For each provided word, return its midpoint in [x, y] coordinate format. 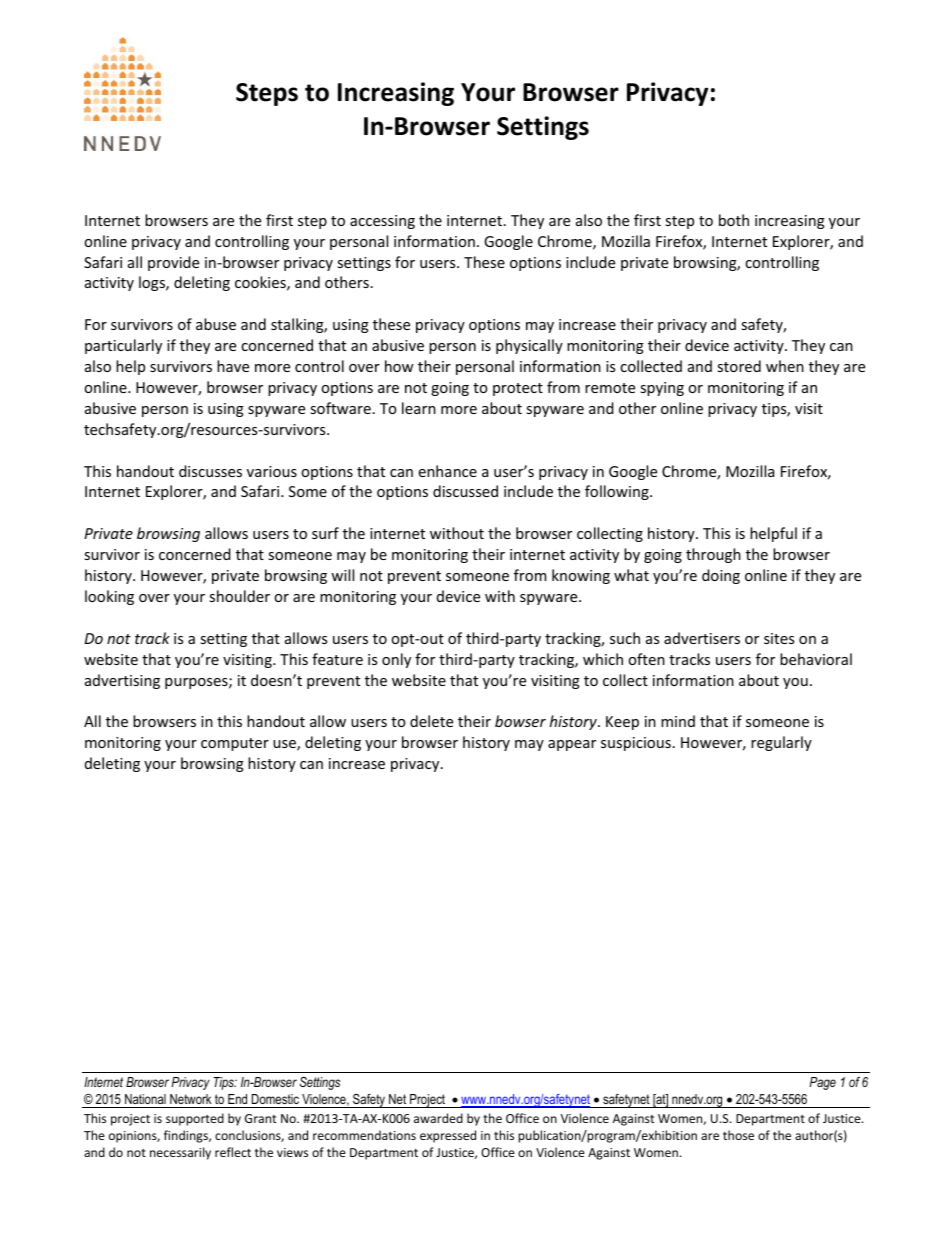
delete [431, 721]
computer [235, 744]
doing [721, 576]
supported [195, 1119]
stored [739, 366]
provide [173, 263]
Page [823, 1083]
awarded [438, 1118]
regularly [781, 743]
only [396, 660]
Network [190, 1099]
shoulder [239, 596]
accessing [382, 222]
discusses [210, 471]
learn [419, 408]
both [734, 220]
